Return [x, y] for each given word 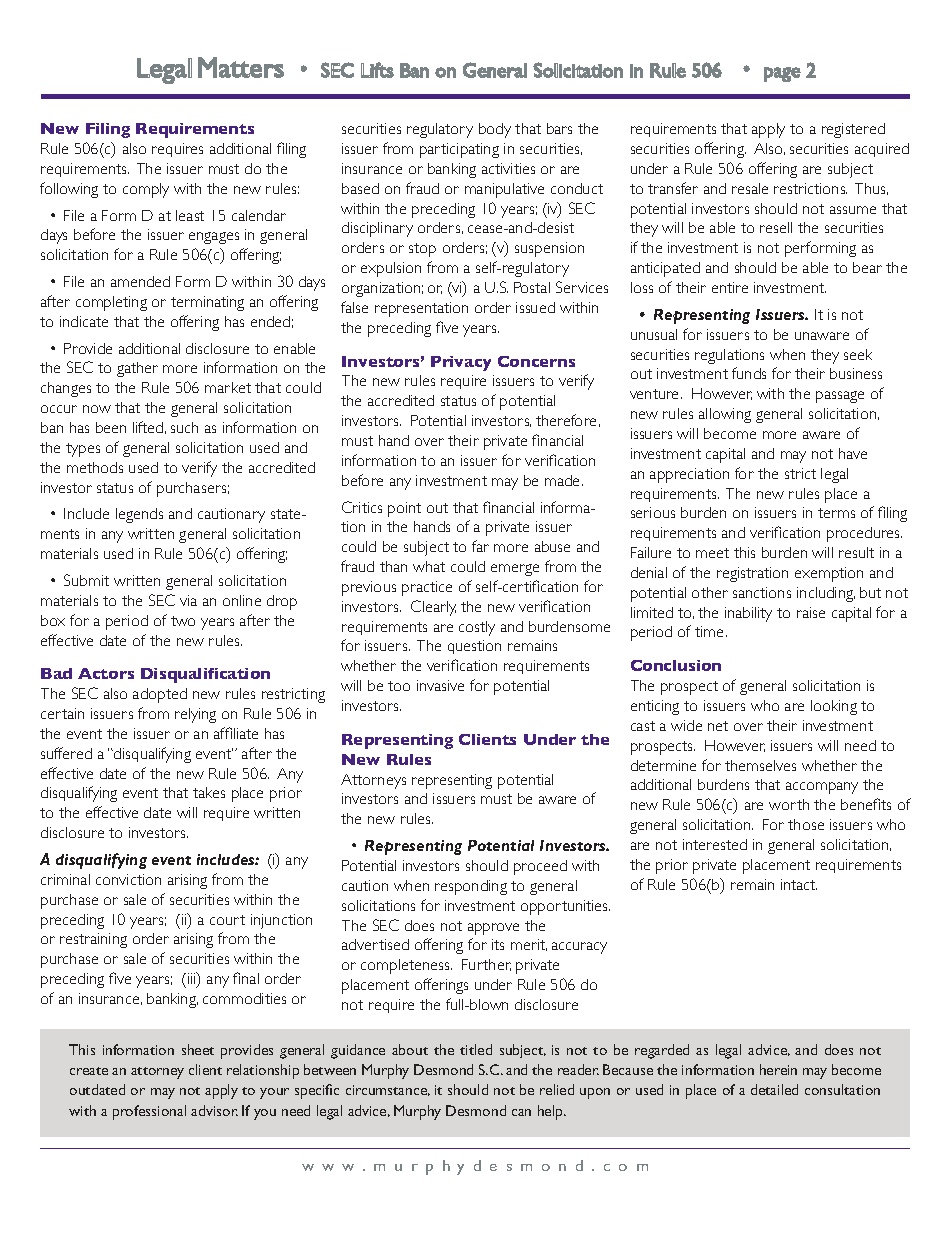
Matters [241, 67]
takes [209, 792]
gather [137, 369]
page [782, 74]
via [188, 600]
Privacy [461, 363]
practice [427, 588]
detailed [774, 1089]
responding [471, 887]
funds [749, 373]
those [806, 824]
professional [149, 1112]
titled [476, 1049]
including [826, 594]
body [495, 130]
